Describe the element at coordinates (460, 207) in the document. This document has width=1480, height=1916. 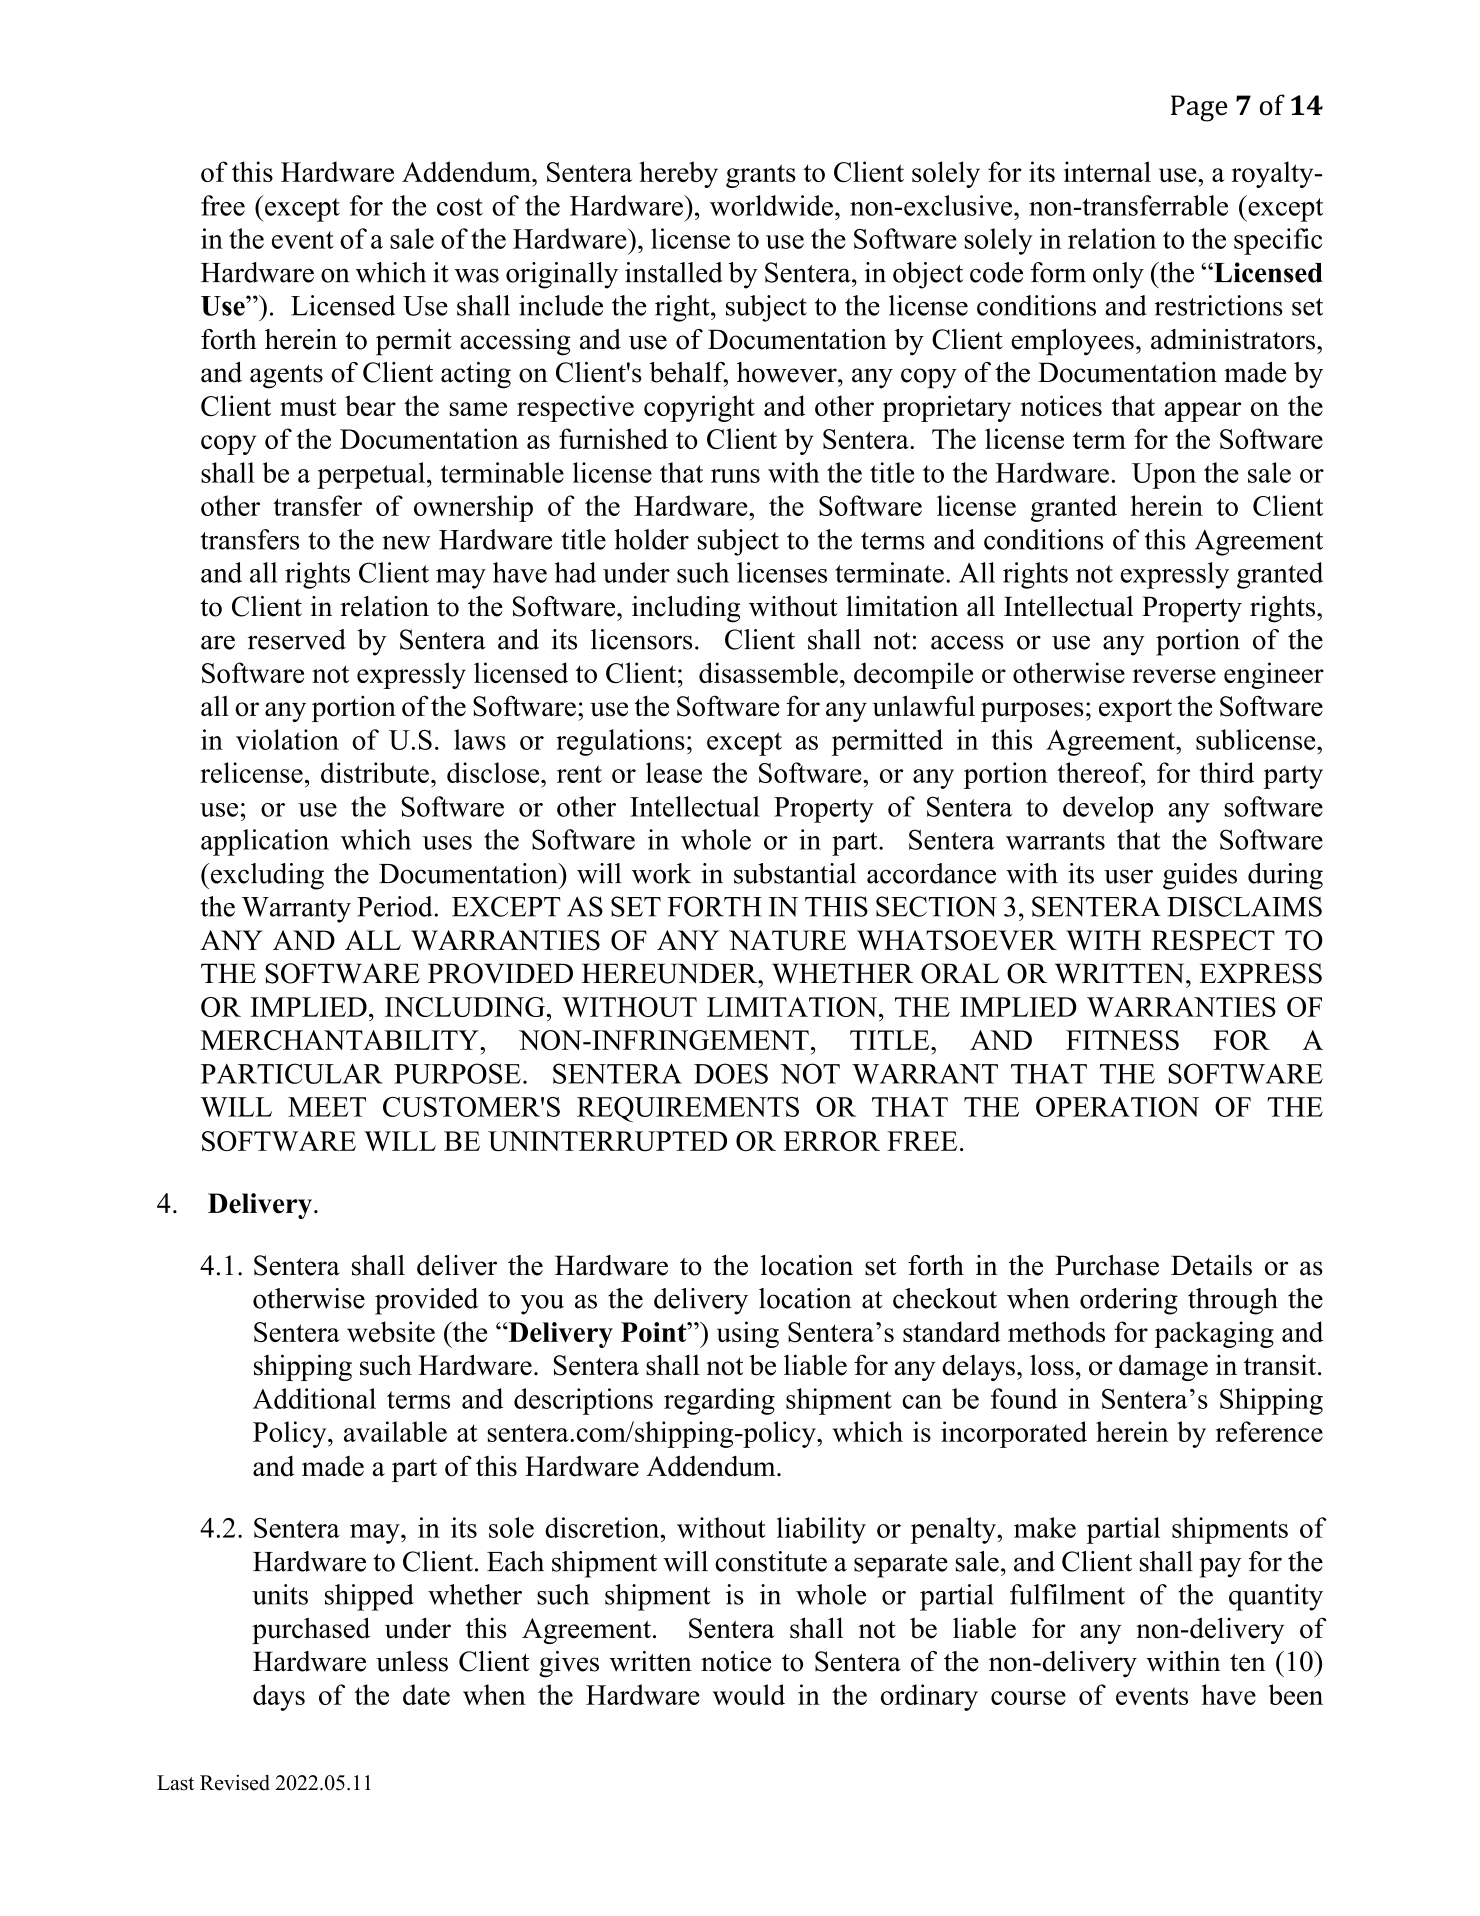
I see `cost` at that location.
